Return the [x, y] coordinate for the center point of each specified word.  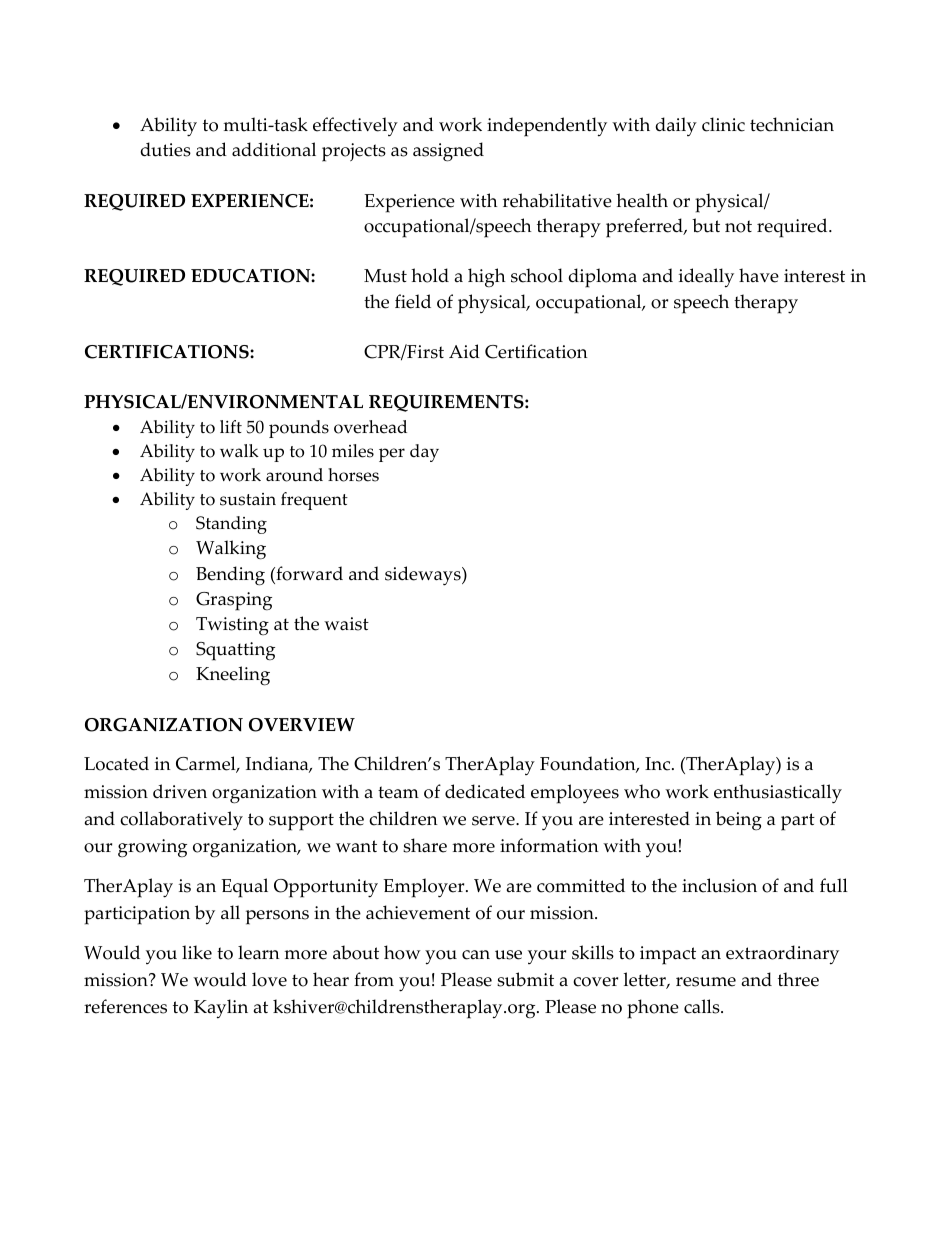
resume [706, 982]
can [476, 955]
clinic [723, 124]
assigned [448, 152]
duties [166, 149]
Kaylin [221, 1009]
